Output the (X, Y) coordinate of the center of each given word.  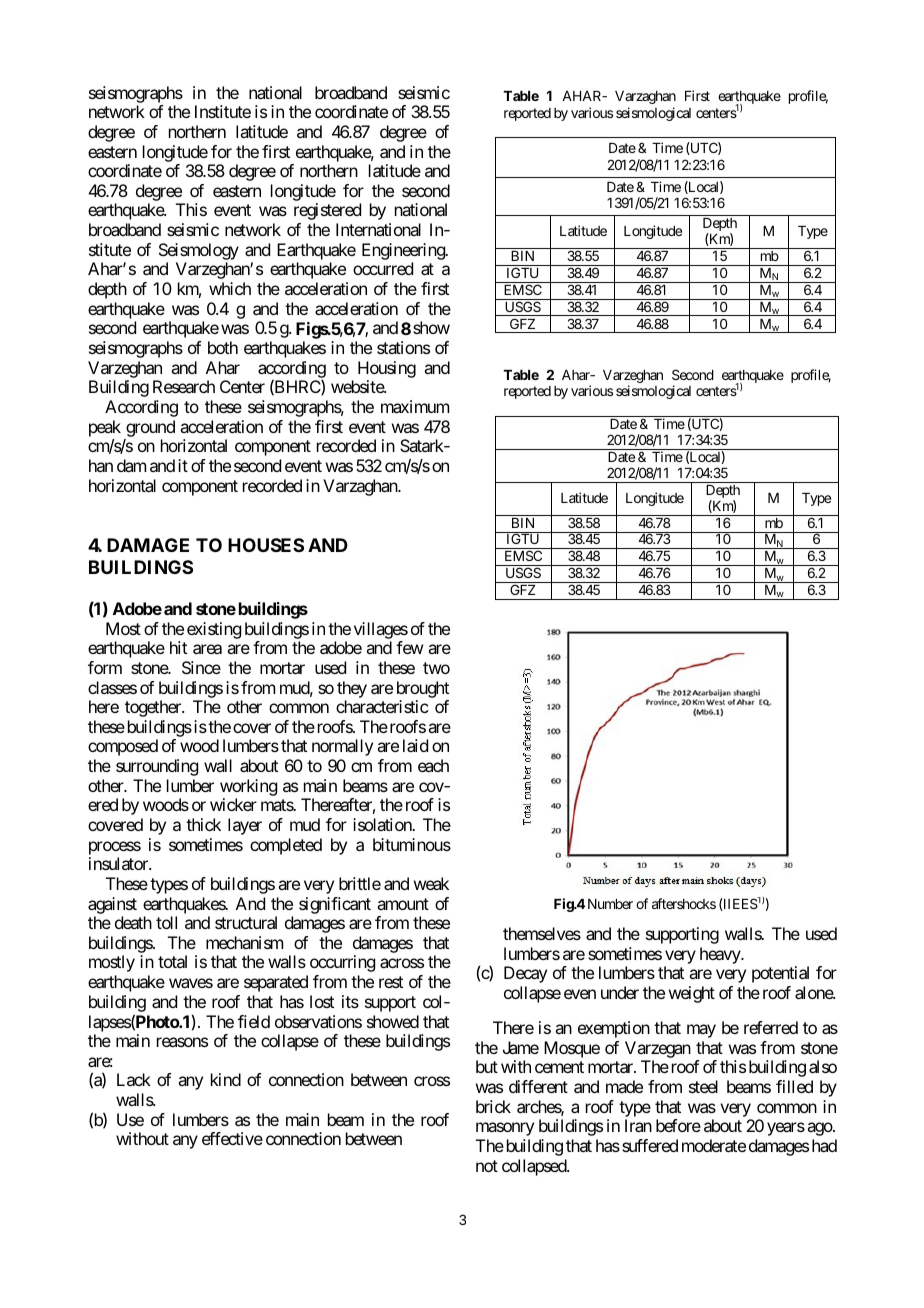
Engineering (404, 251)
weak (431, 883)
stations (403, 347)
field (254, 1021)
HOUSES (266, 545)
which (230, 288)
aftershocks (684, 903)
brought (423, 689)
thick (203, 824)
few (409, 647)
